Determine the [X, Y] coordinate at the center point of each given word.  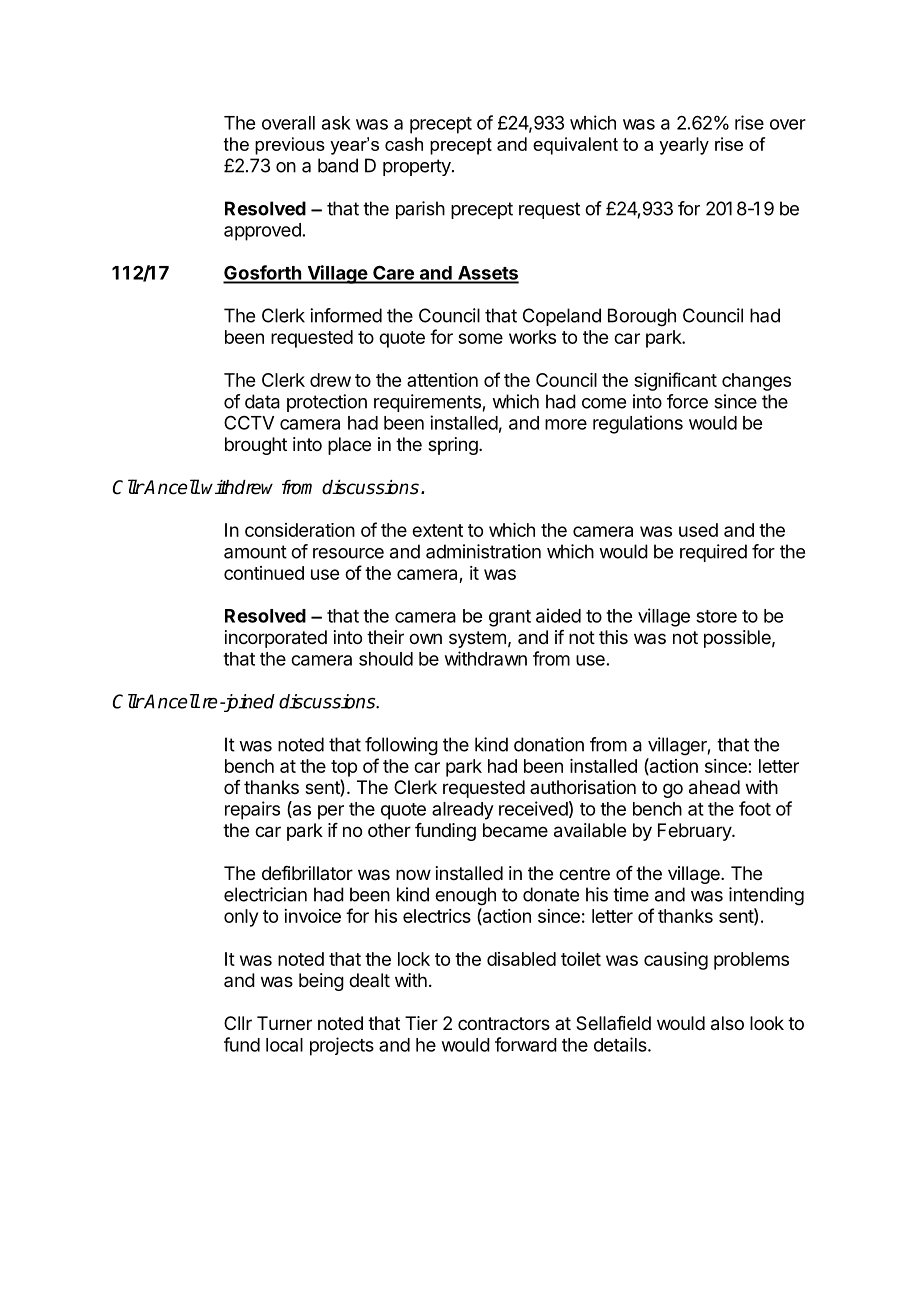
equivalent [575, 146]
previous [290, 146]
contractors [504, 1023]
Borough [642, 317]
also [727, 1023]
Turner [284, 1023]
